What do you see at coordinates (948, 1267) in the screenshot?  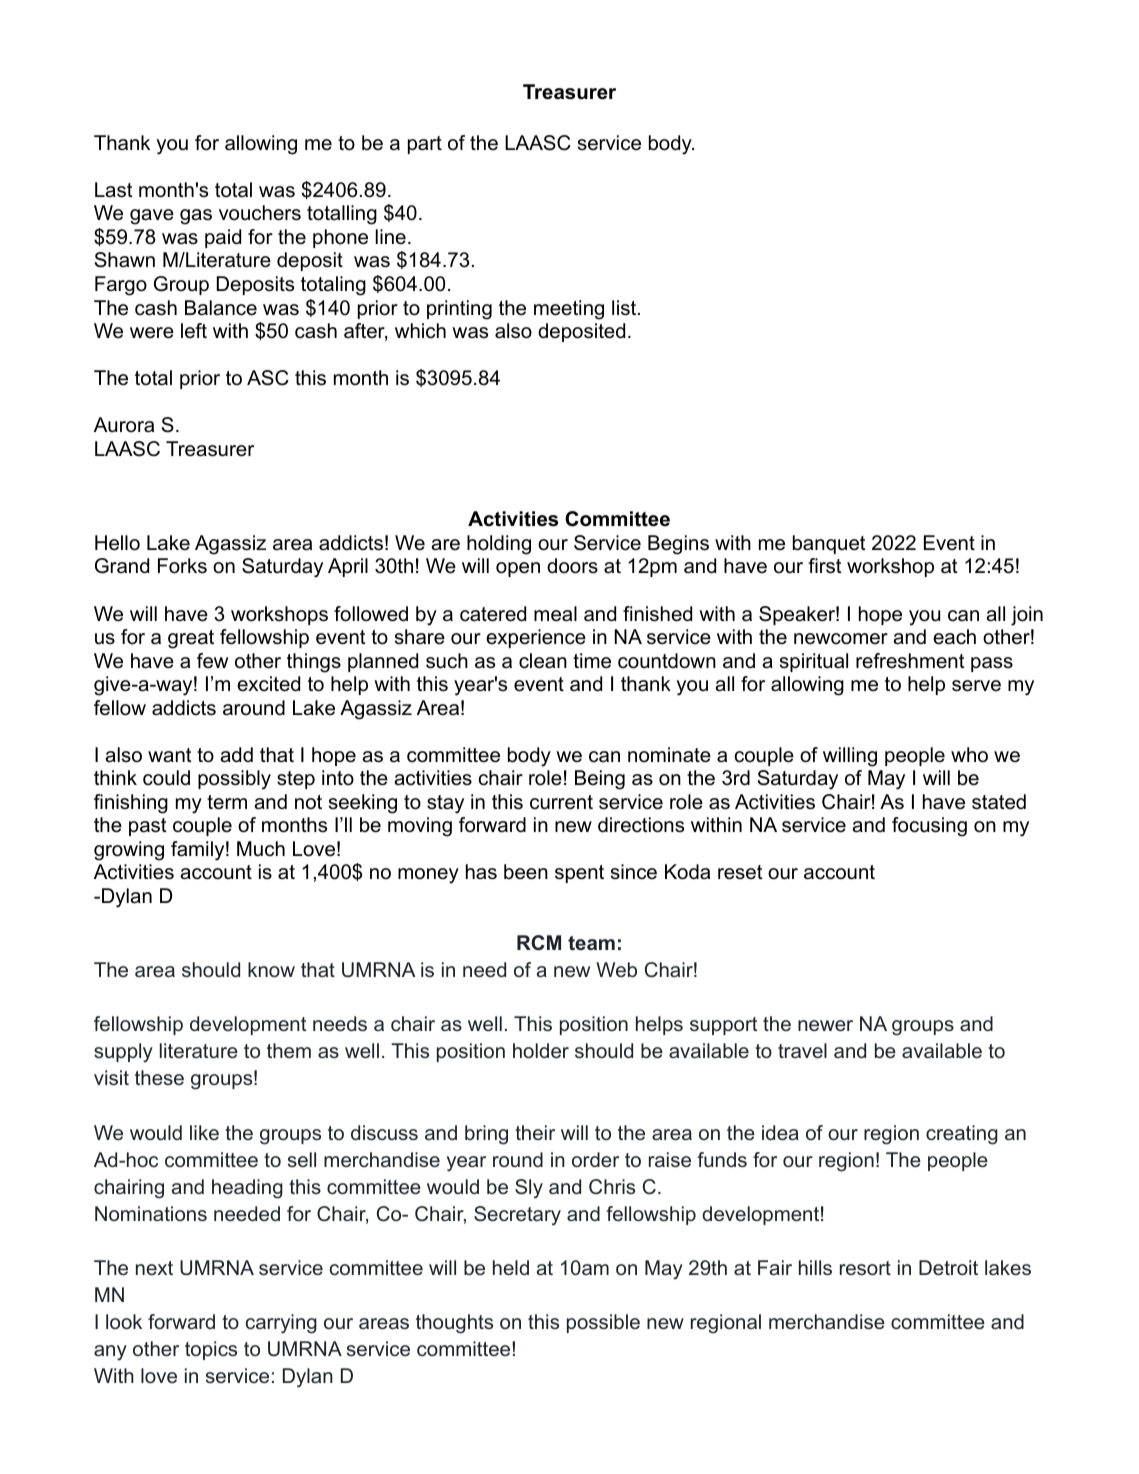 I see `Detroit` at bounding box center [948, 1267].
